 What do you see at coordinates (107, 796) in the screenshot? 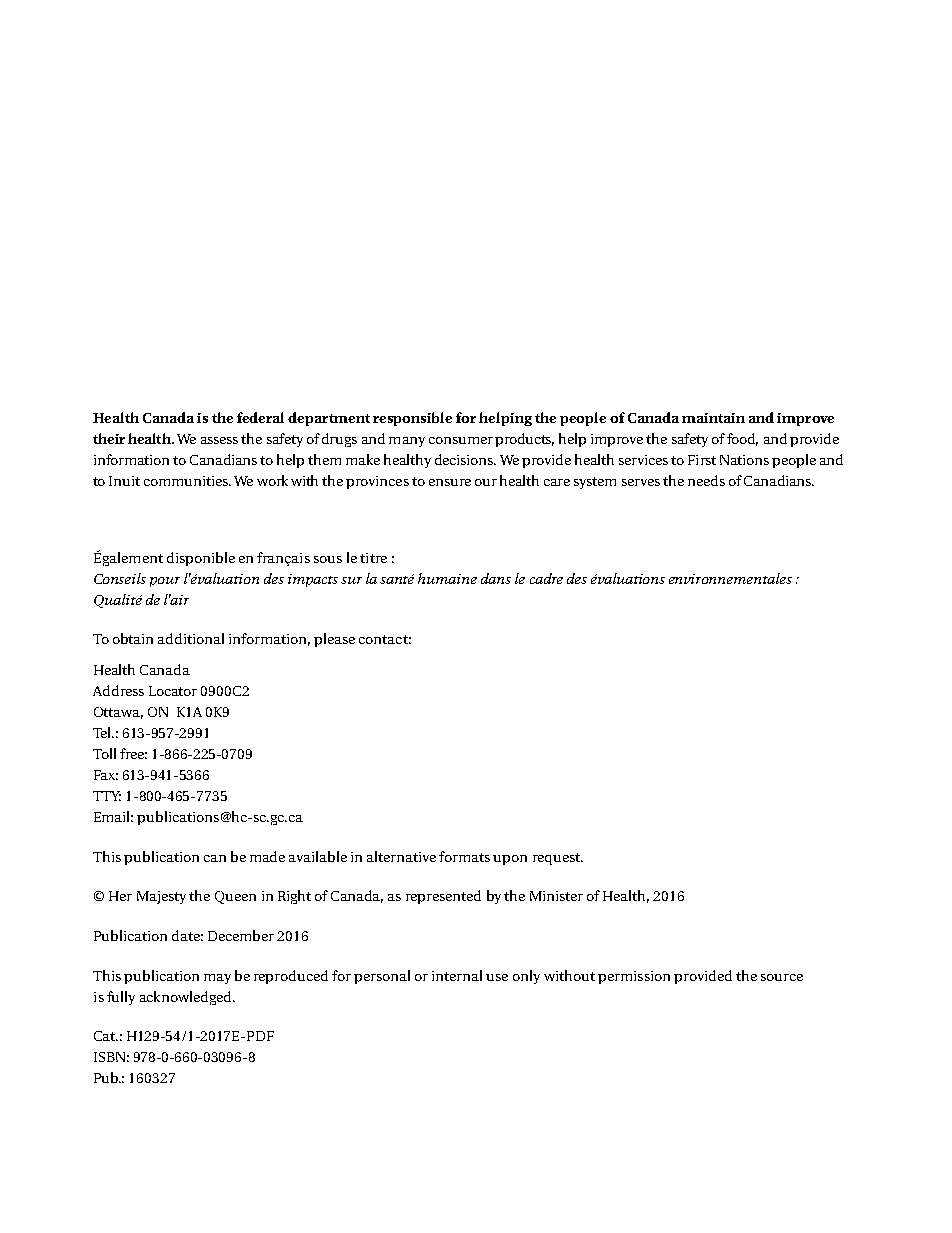
I see `TTY` at bounding box center [107, 796].
